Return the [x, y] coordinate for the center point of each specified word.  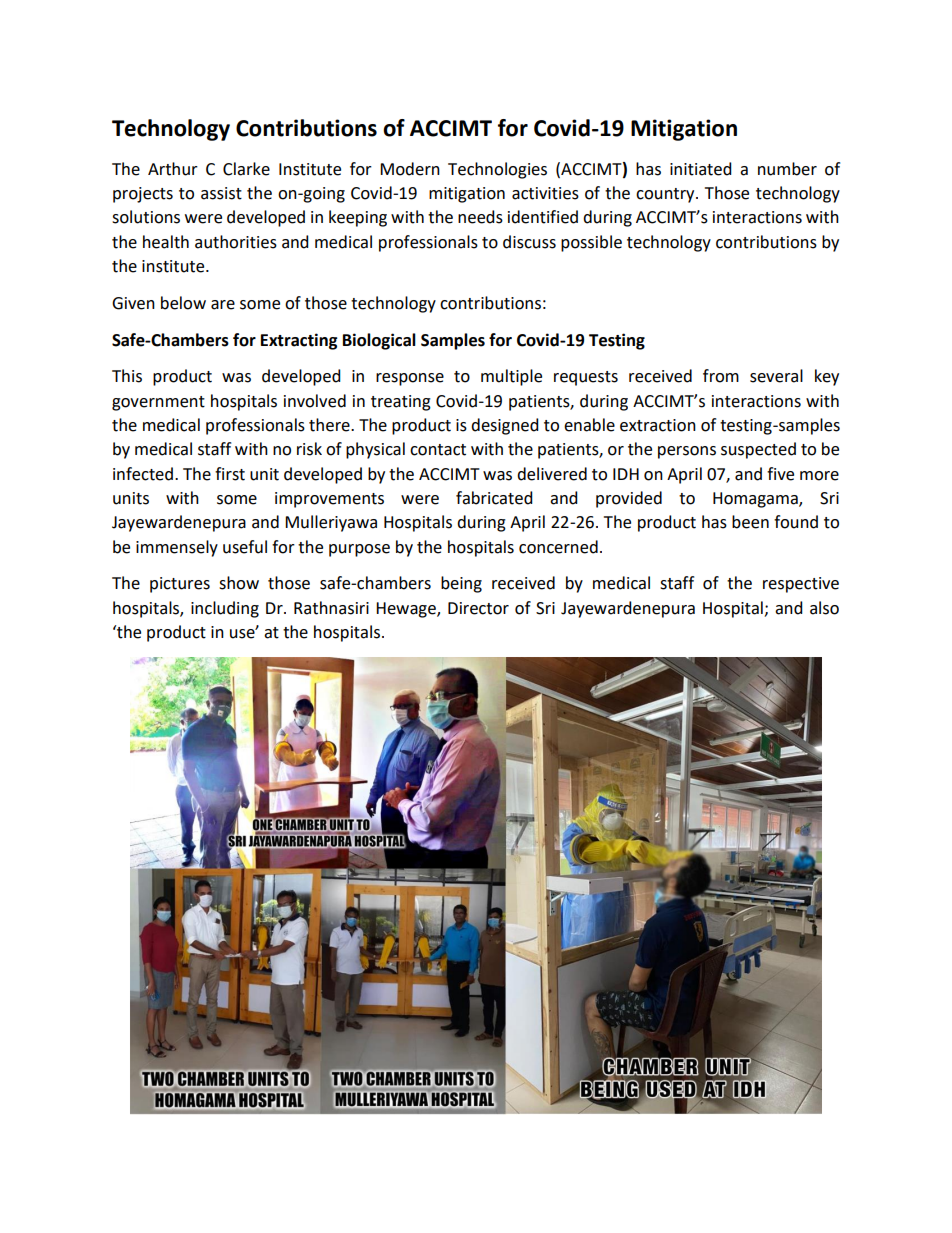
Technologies [497, 170]
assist [221, 193]
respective [801, 585]
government [158, 403]
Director [478, 608]
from [721, 376]
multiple [511, 377]
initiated [701, 169]
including [225, 609]
